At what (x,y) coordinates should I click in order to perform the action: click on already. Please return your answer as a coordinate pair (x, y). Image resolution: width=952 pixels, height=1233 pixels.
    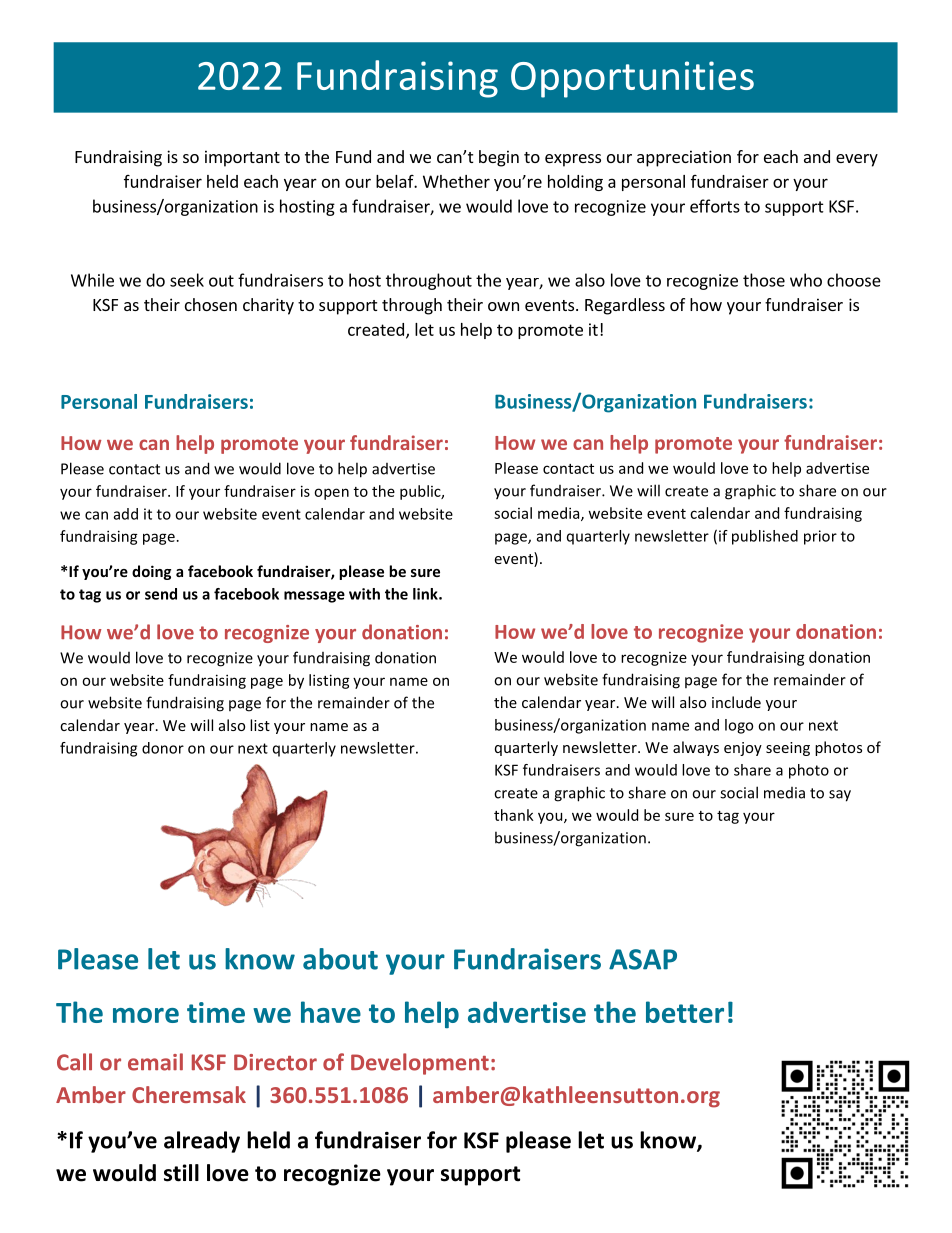
    Looking at the image, I should click on (202, 1142).
